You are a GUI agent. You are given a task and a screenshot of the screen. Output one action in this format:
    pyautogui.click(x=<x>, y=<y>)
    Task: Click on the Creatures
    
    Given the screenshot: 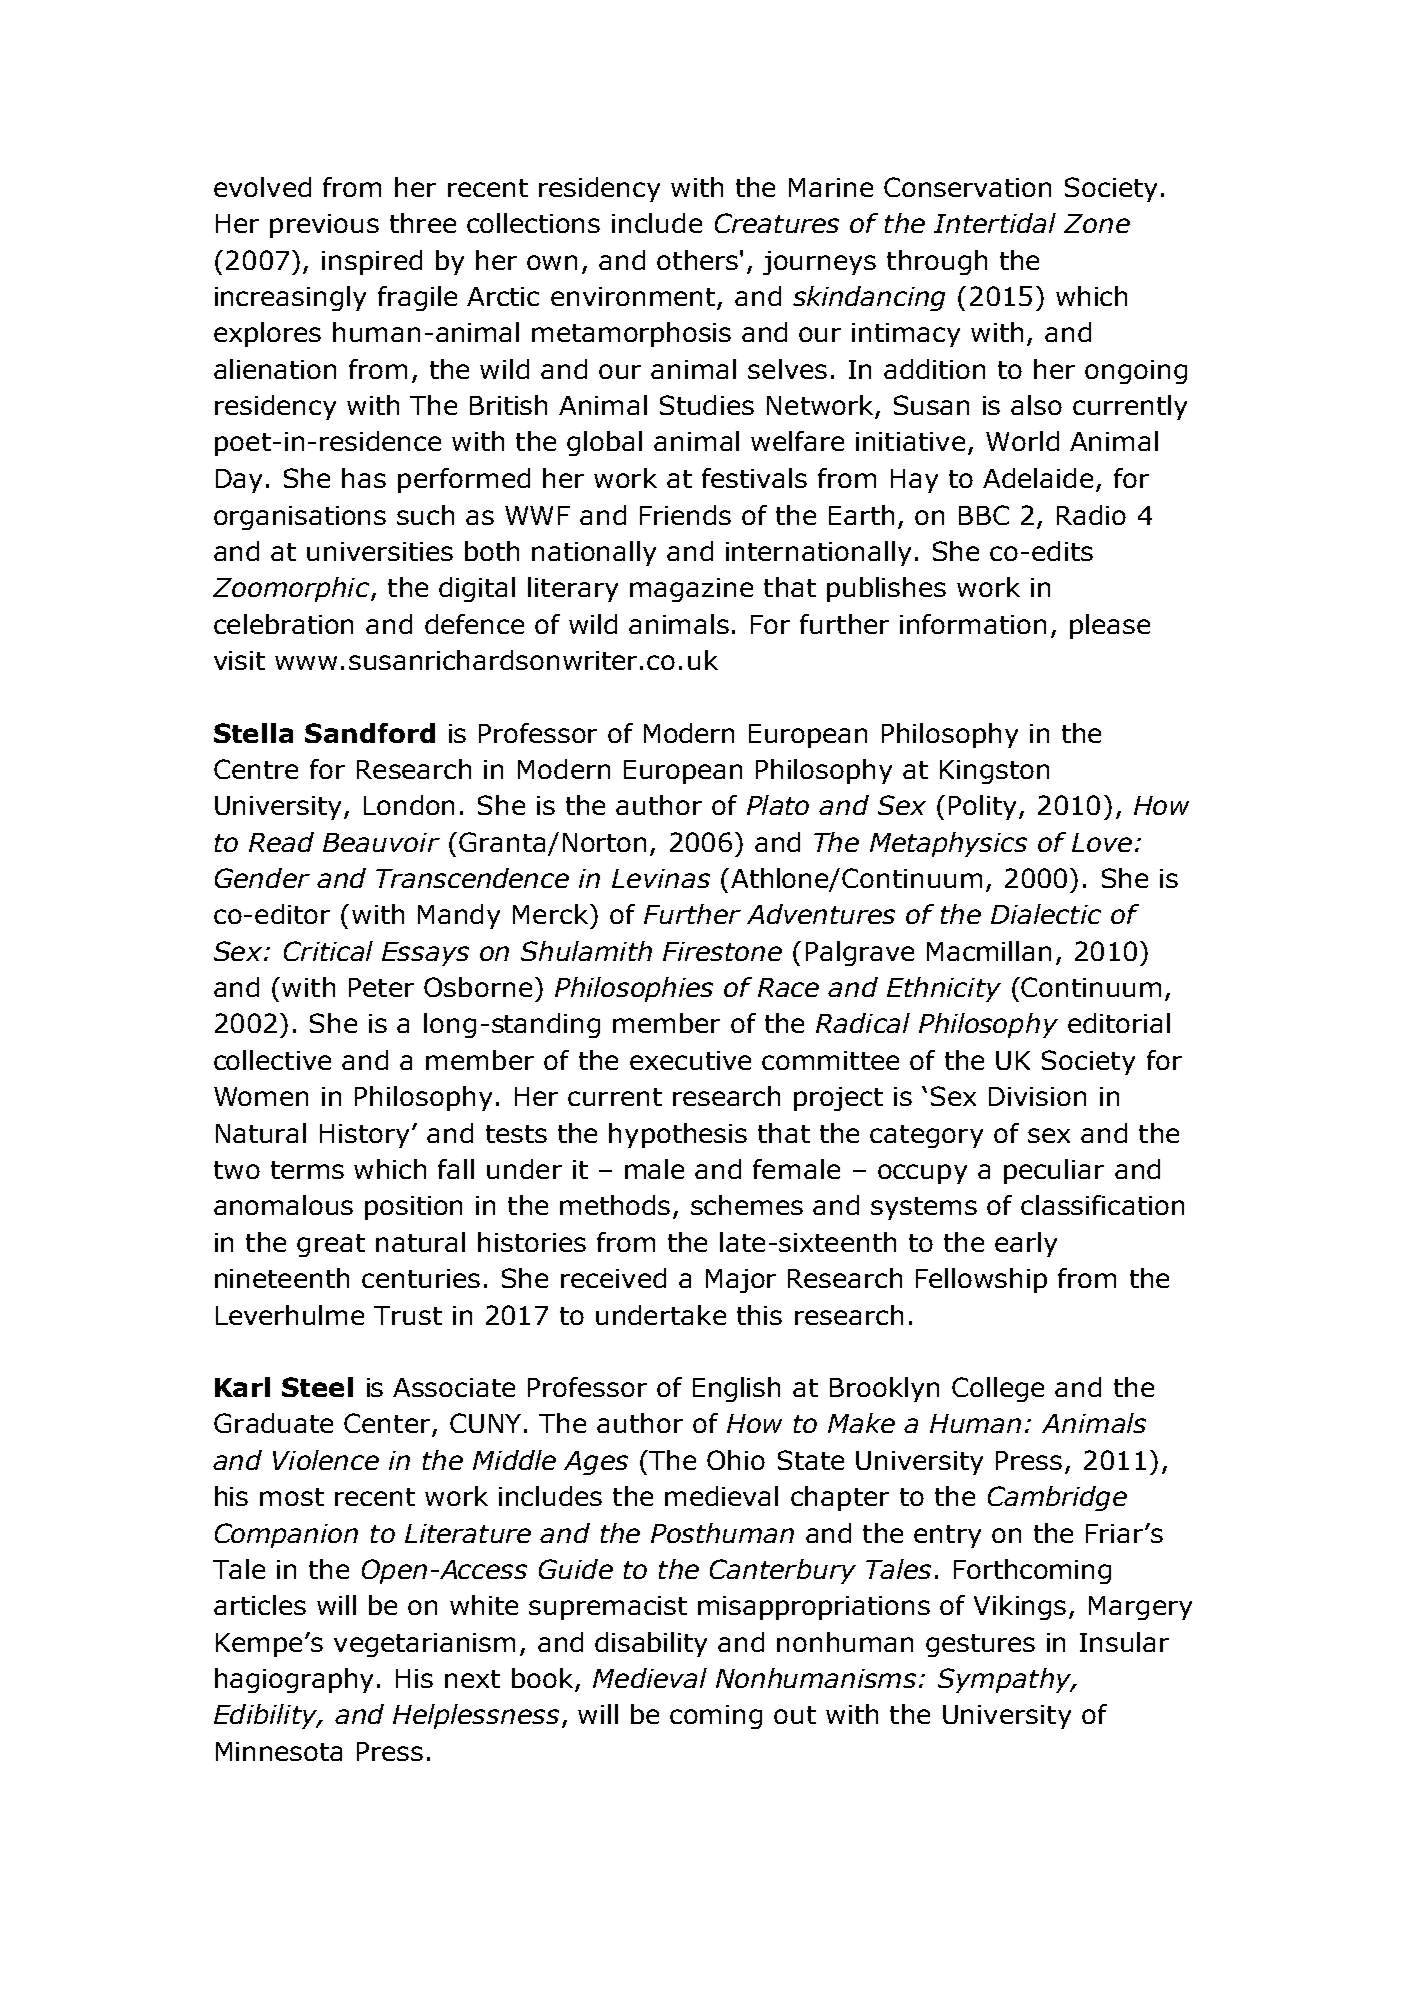 What is the action you would take?
    pyautogui.click(x=777, y=223)
